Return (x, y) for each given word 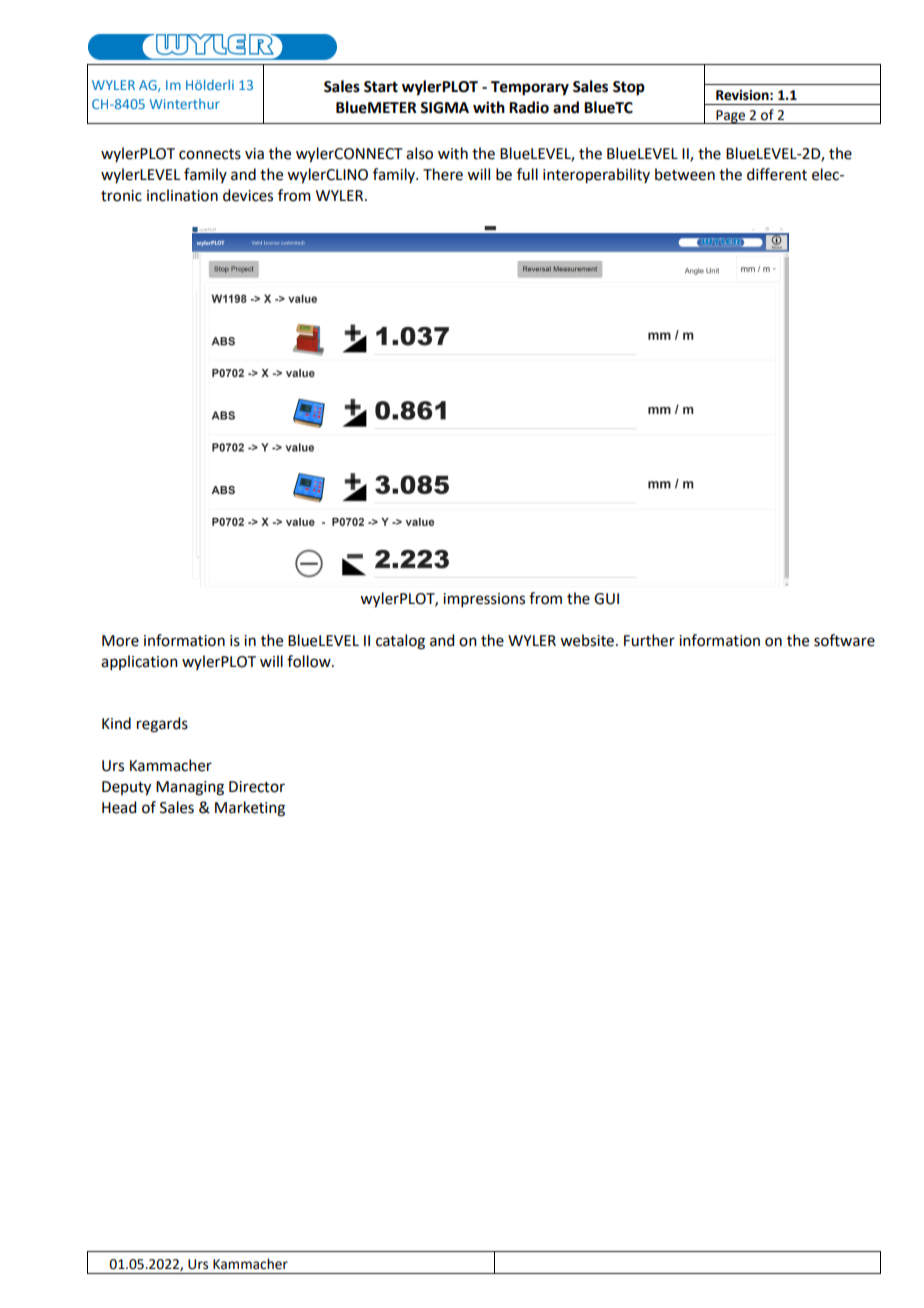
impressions (484, 600)
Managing (190, 788)
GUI (606, 599)
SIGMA (444, 108)
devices (248, 195)
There (443, 174)
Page (731, 117)
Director (257, 787)
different (777, 174)
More (120, 641)
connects (210, 154)
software (844, 640)
